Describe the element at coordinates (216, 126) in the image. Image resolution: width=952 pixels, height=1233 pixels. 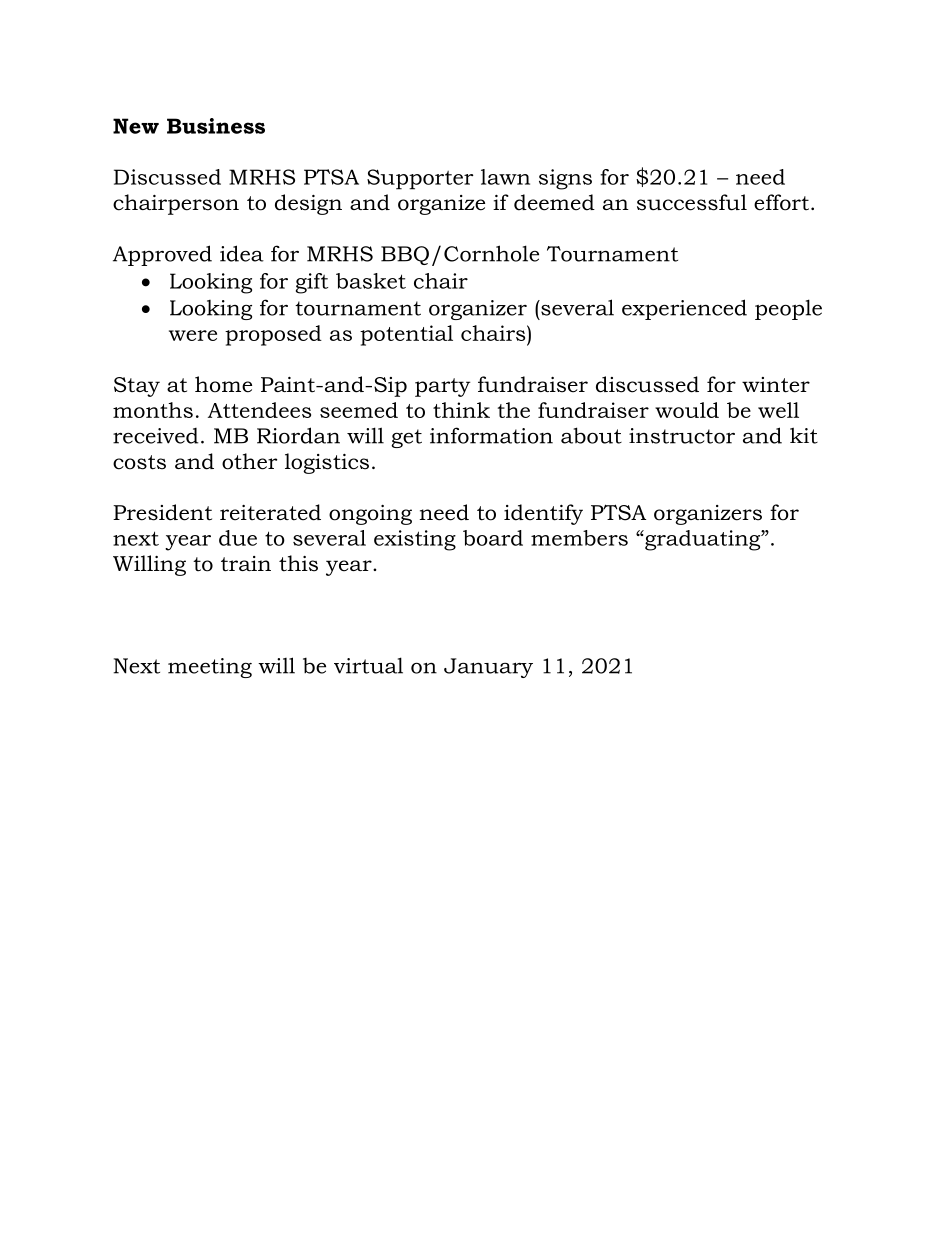
I see `Business` at that location.
